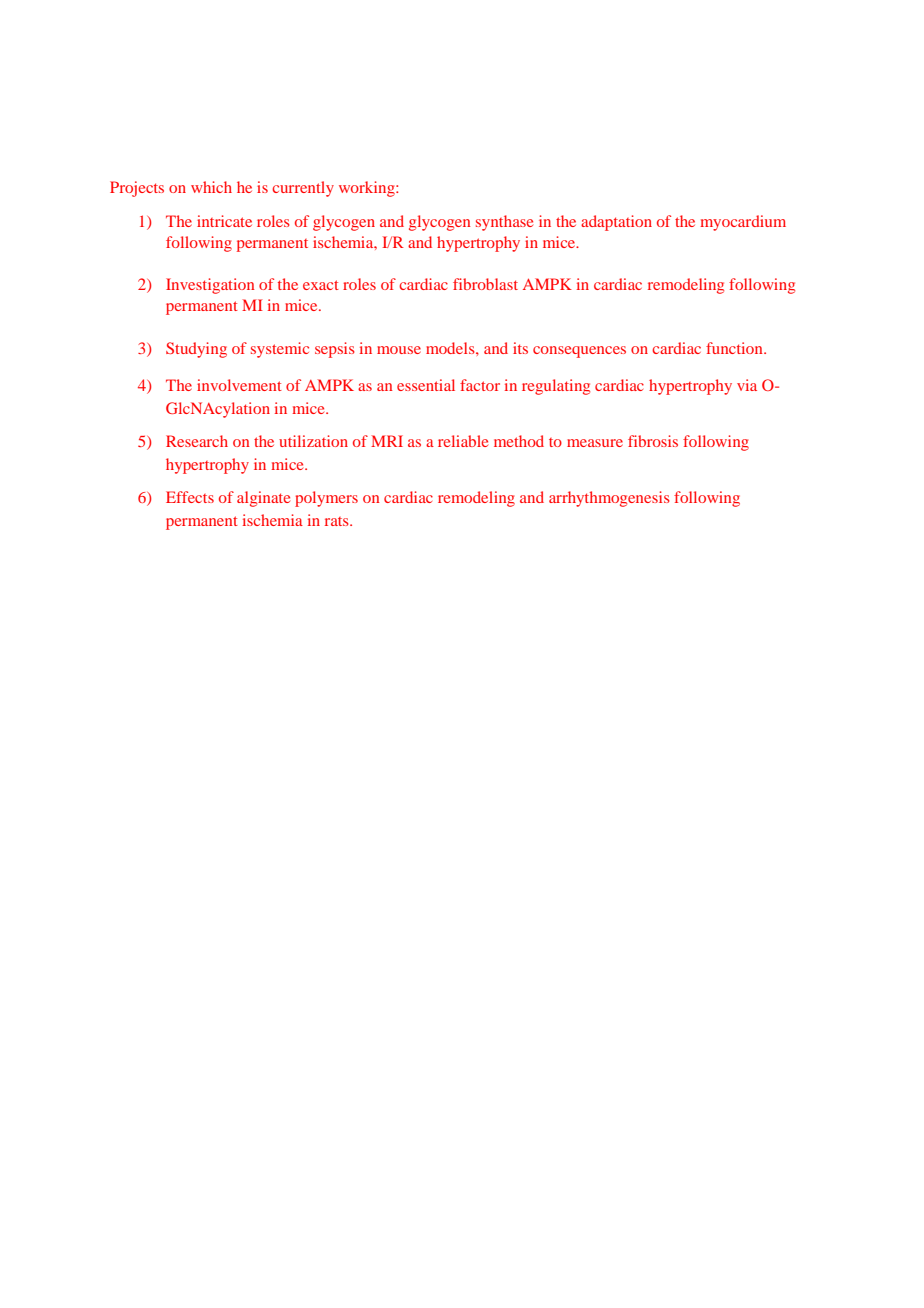 Image resolution: width=924 pixels, height=1308 pixels. Describe the element at coordinates (210, 286) in the screenshot. I see `Investigation` at that location.
